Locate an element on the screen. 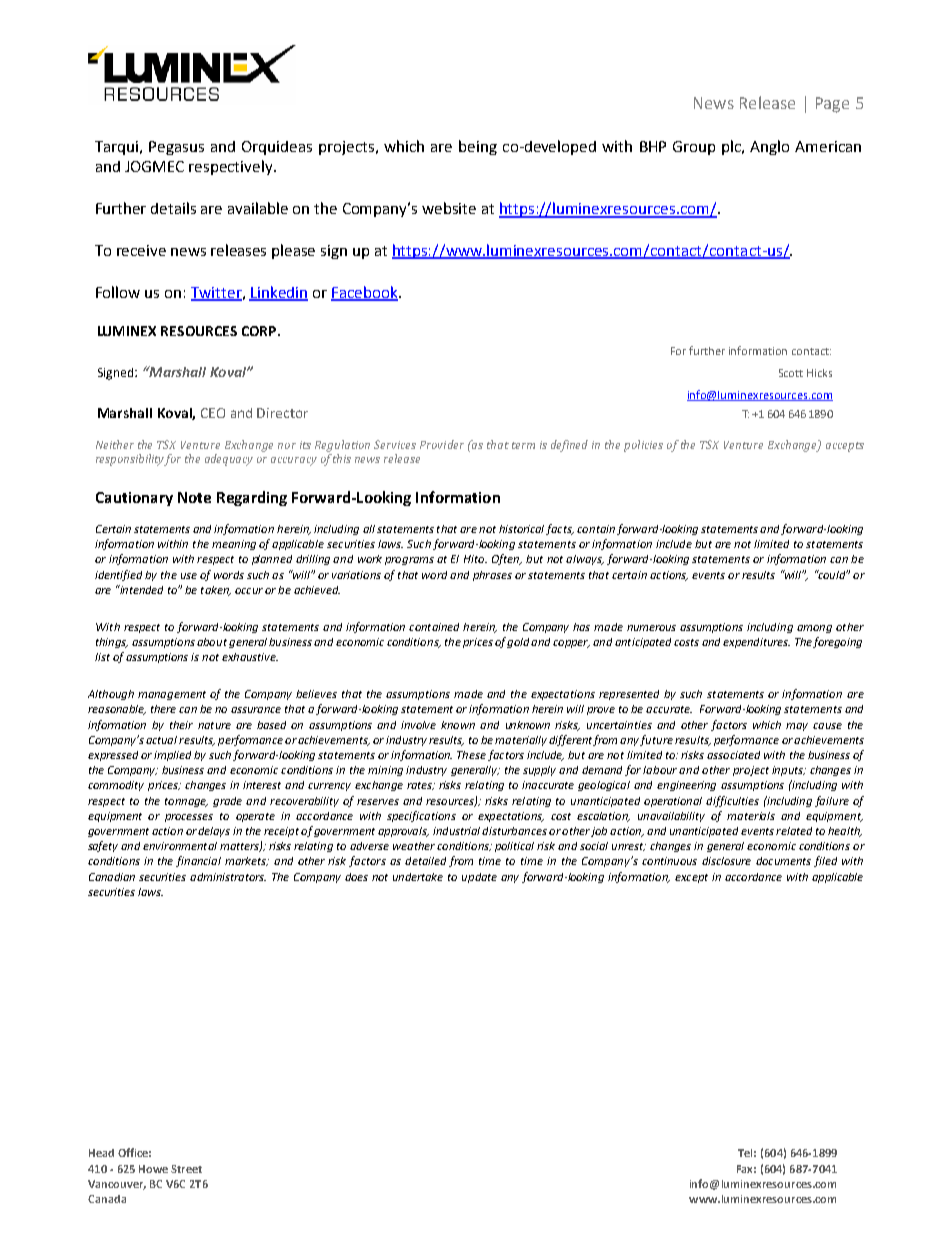 Image resolution: width=952 pixels, height=1233 pixels. Scott is located at coordinates (791, 373).
